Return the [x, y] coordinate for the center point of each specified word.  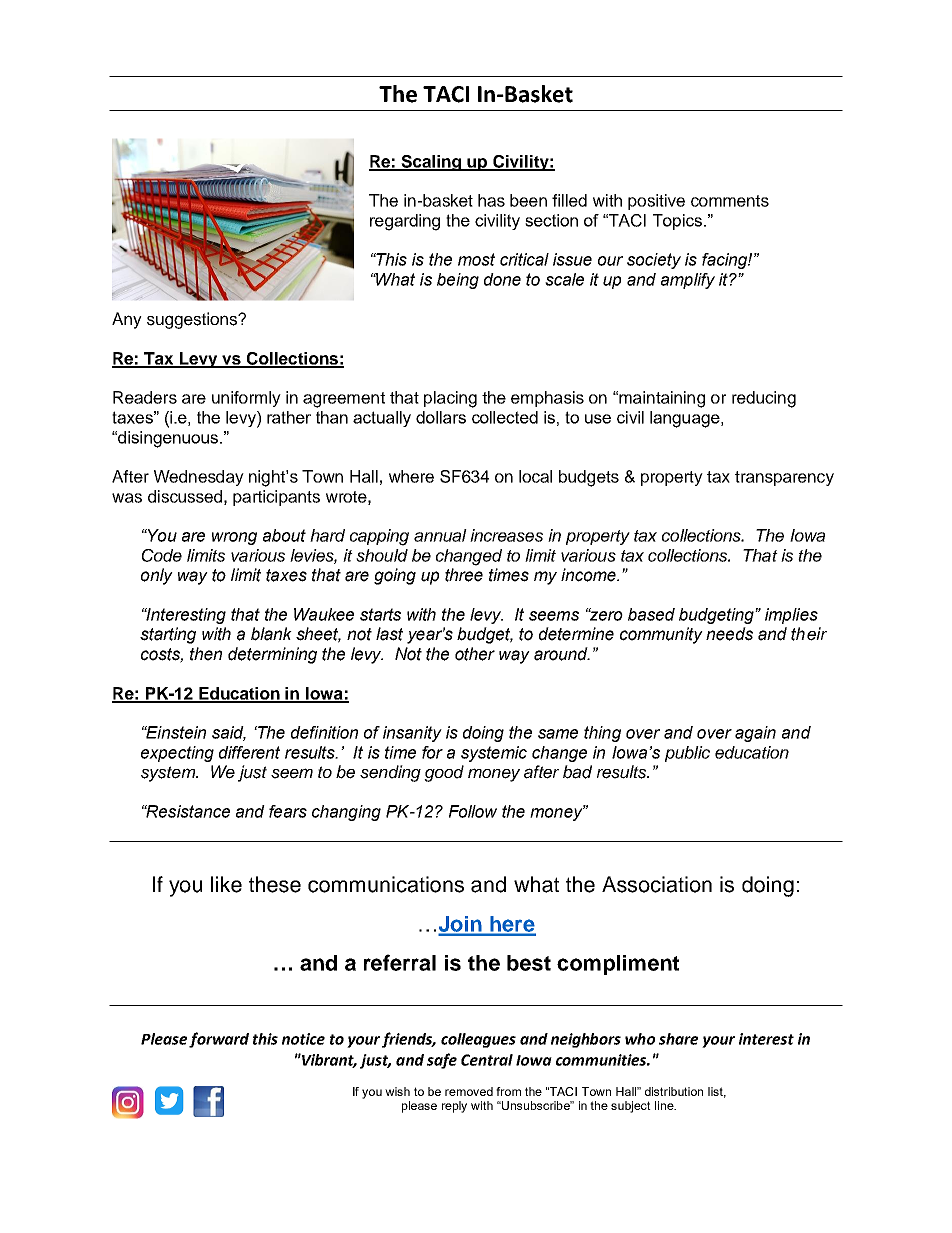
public [687, 754]
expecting [177, 754]
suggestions [193, 320]
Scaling [432, 163]
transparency [784, 478]
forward [219, 1040]
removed [469, 1091]
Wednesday [199, 478]
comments [730, 201]
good [444, 773]
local [535, 476]
